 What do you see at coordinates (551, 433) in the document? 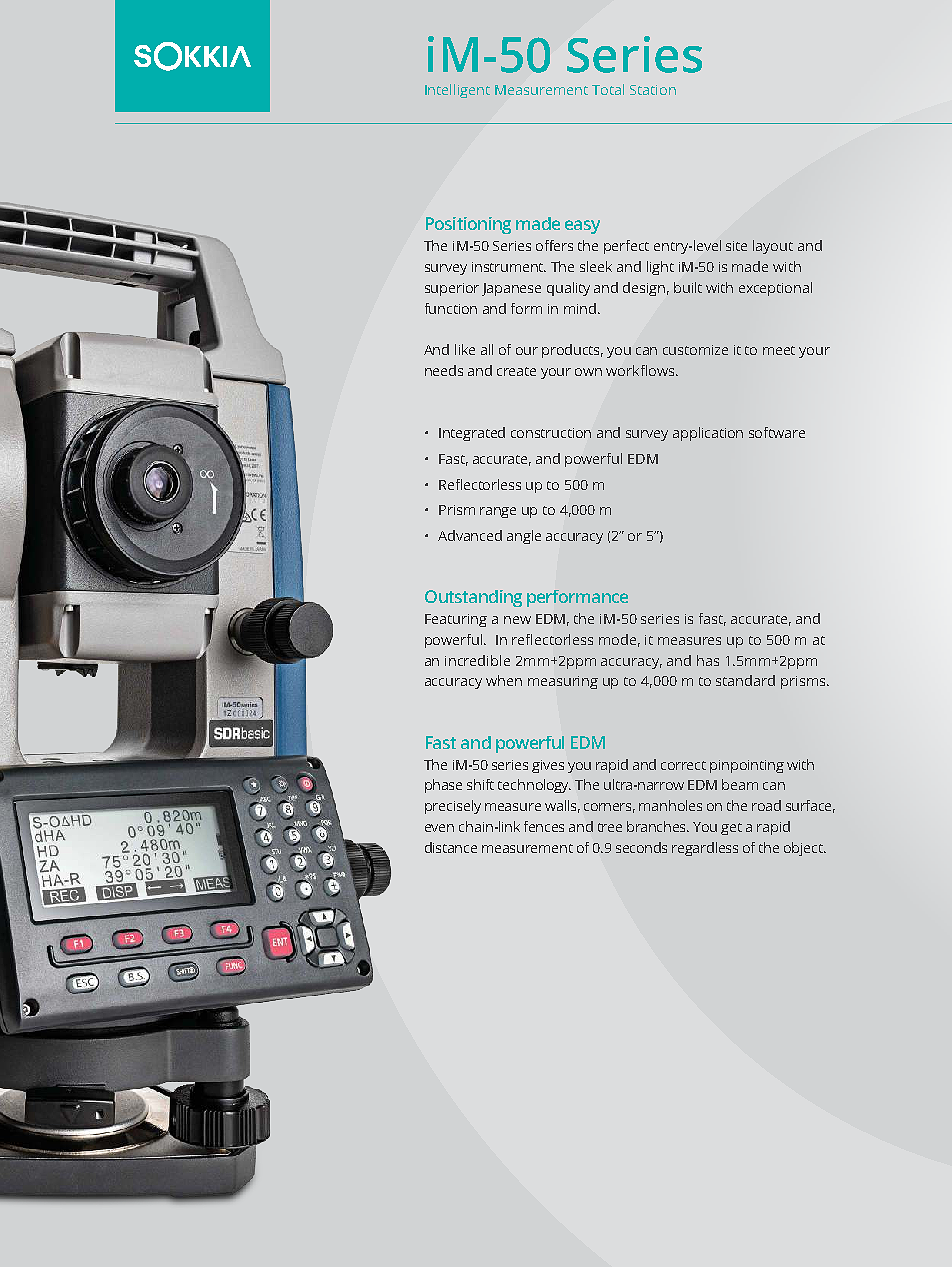
I see `construction` at bounding box center [551, 433].
